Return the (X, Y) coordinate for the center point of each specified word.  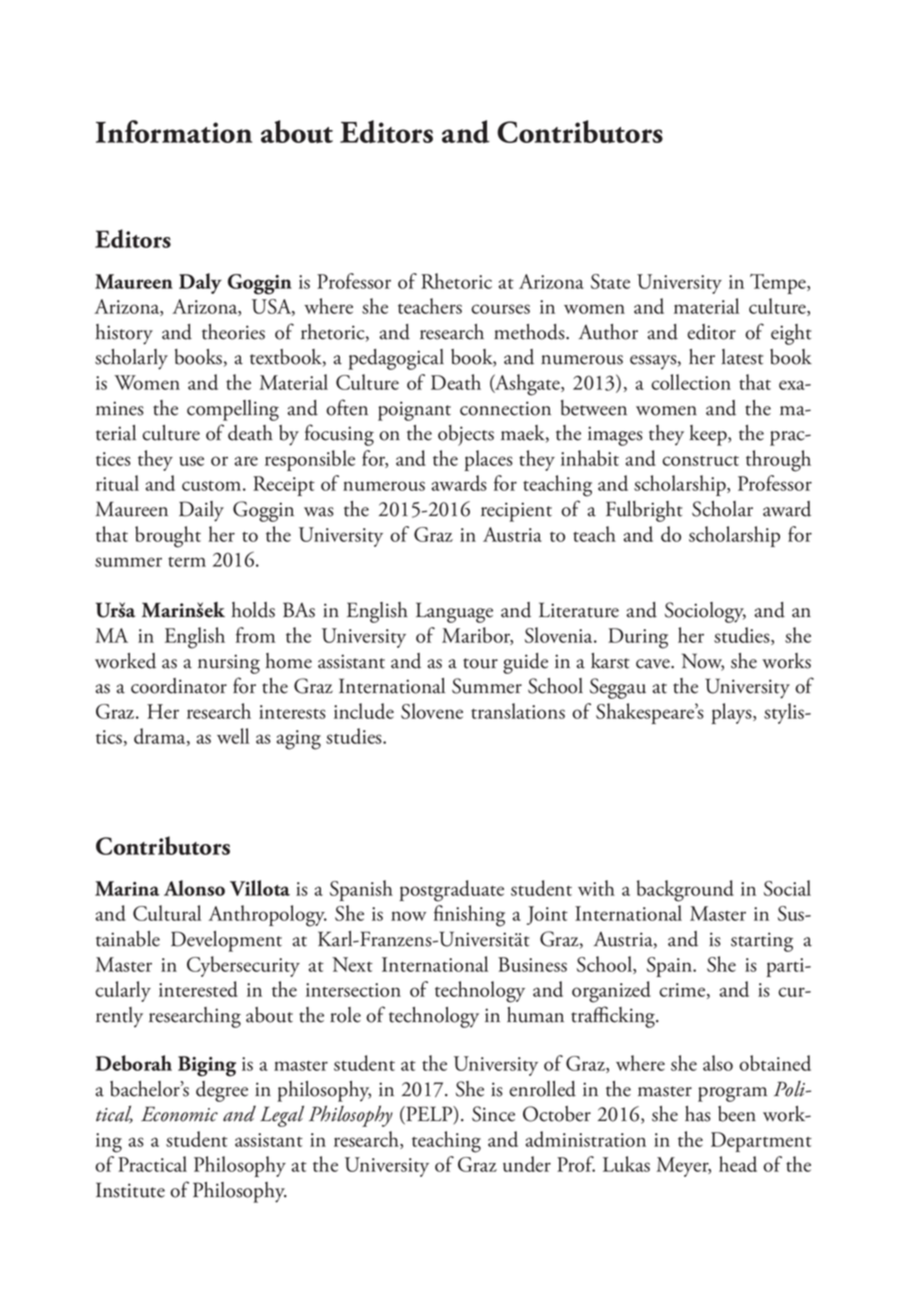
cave (654, 664)
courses (500, 309)
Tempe (779, 284)
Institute (130, 1190)
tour (480, 663)
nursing (229, 664)
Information (174, 131)
